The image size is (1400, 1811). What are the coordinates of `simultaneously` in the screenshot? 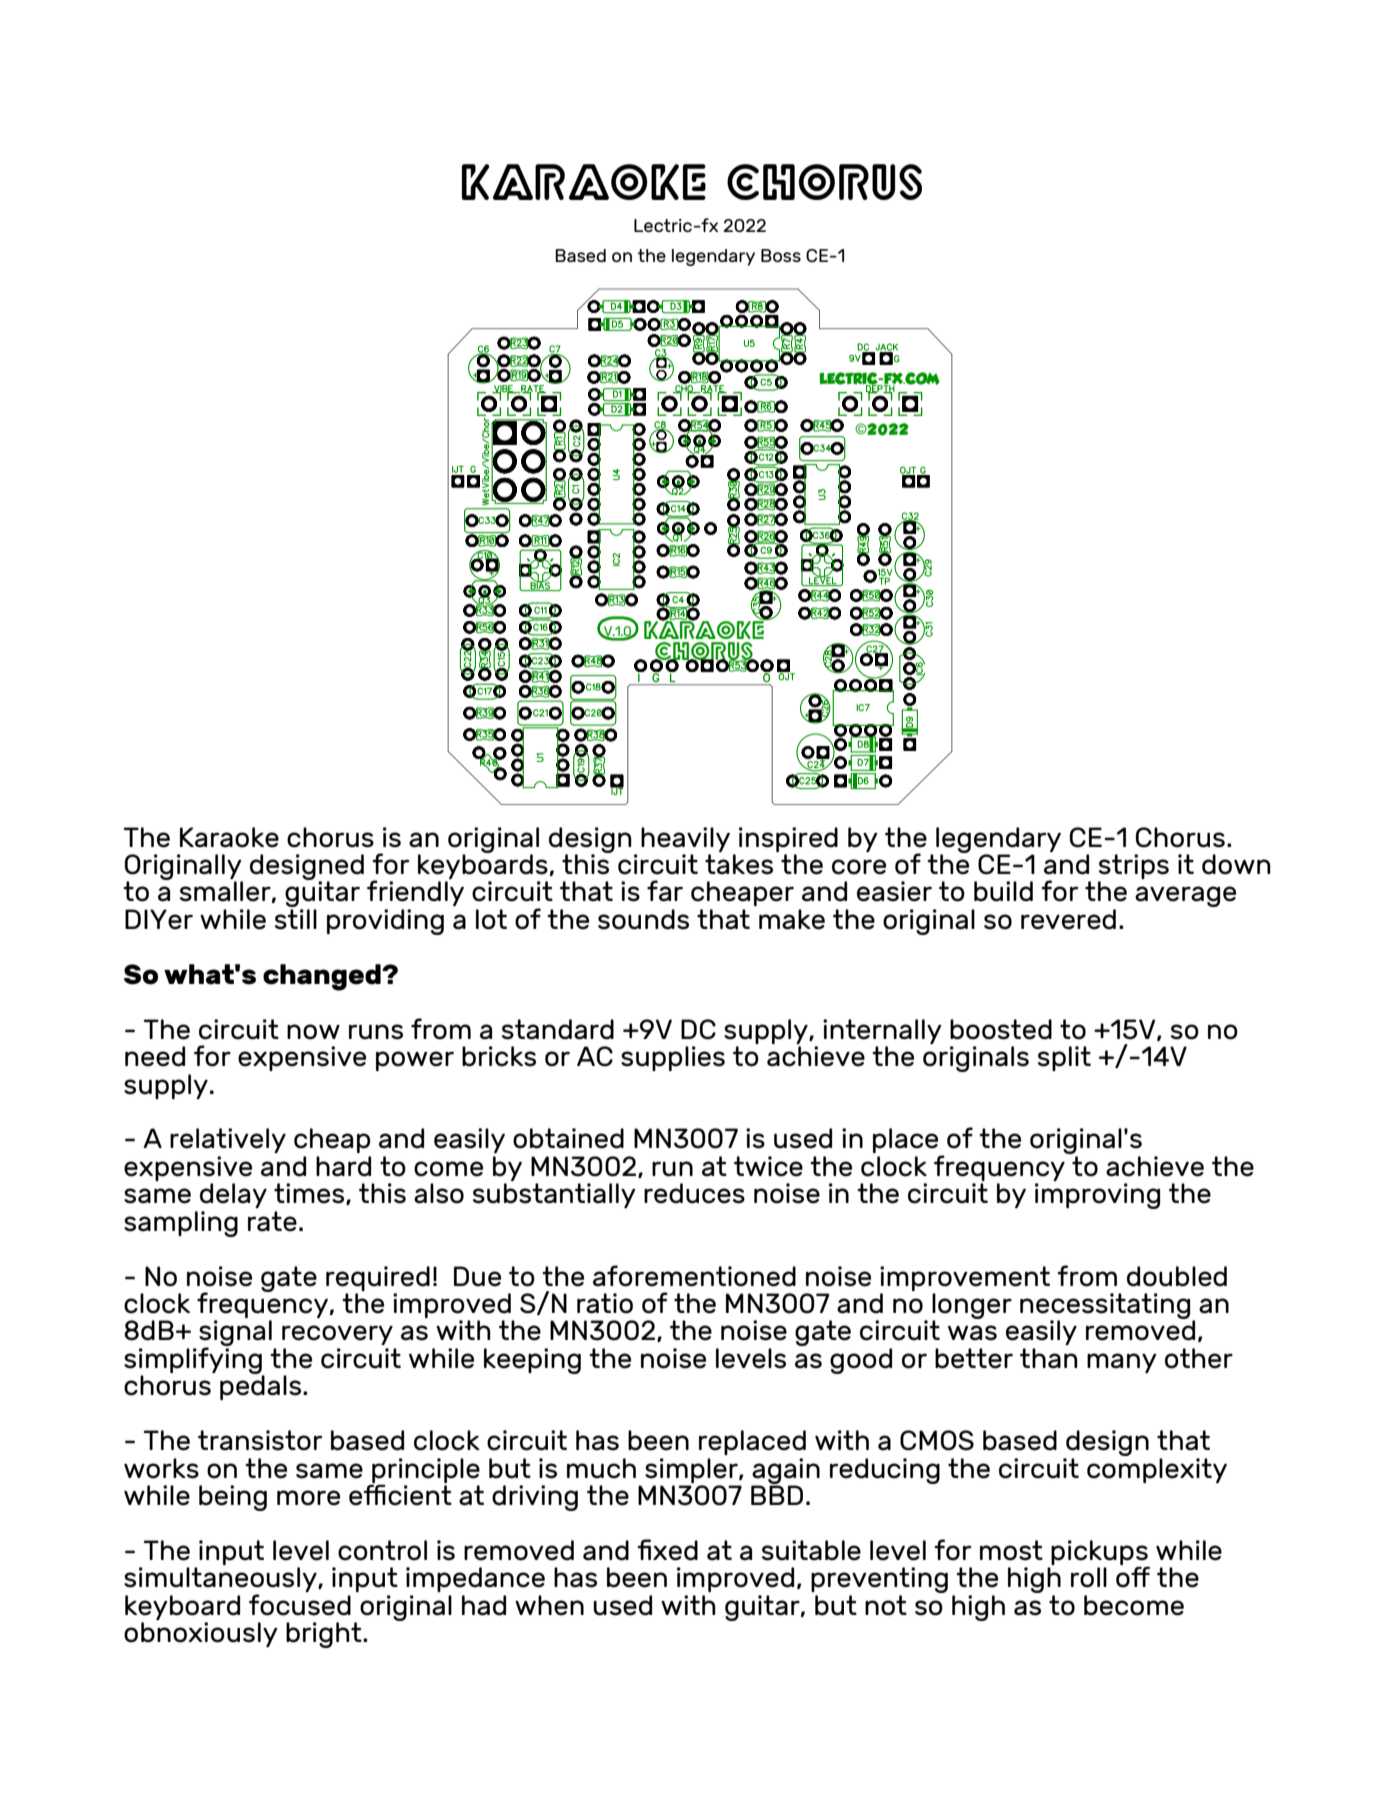 It's located at (221, 1581).
